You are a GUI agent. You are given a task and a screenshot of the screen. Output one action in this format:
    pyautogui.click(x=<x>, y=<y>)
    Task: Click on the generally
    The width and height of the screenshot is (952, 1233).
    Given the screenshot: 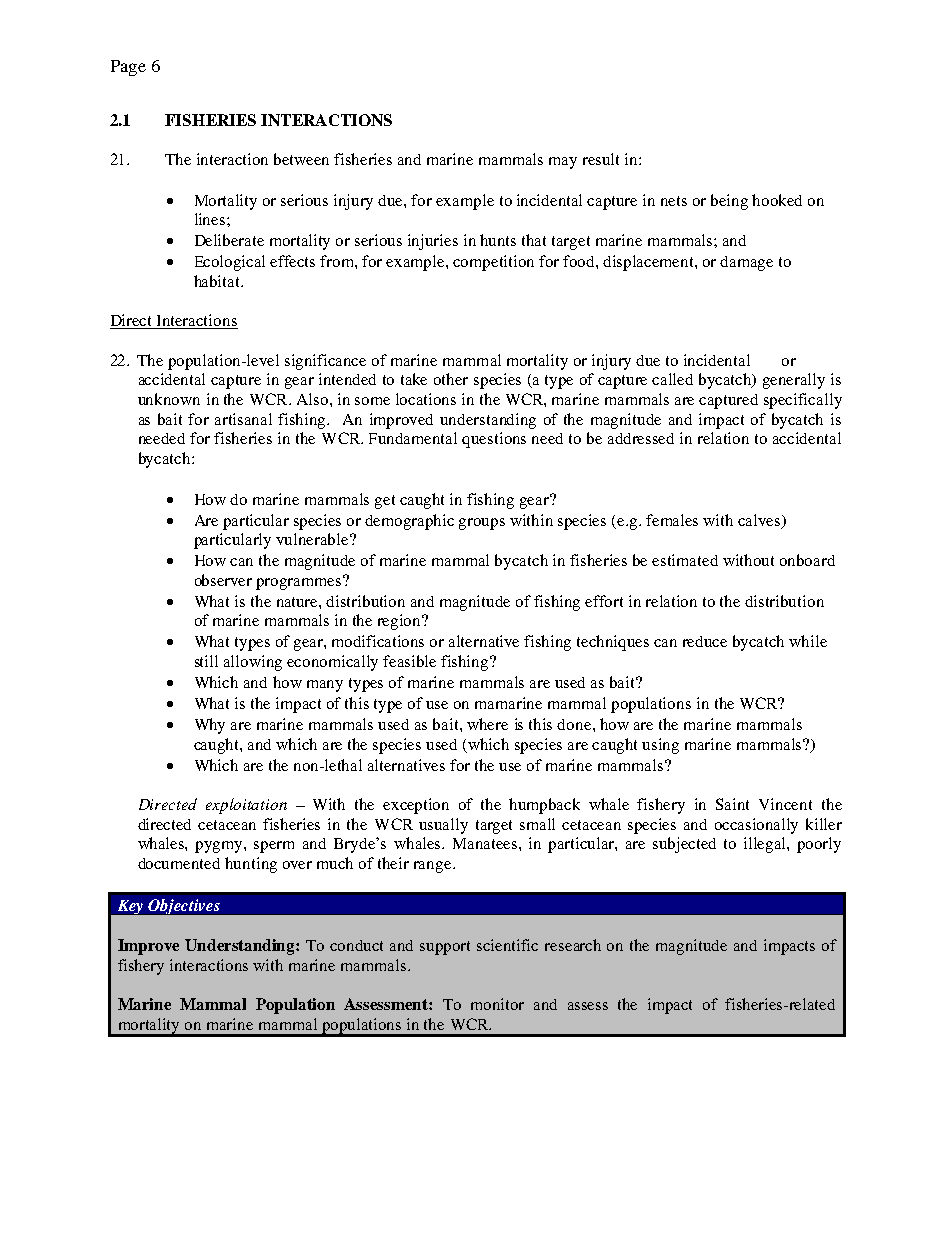 What is the action you would take?
    pyautogui.click(x=794, y=381)
